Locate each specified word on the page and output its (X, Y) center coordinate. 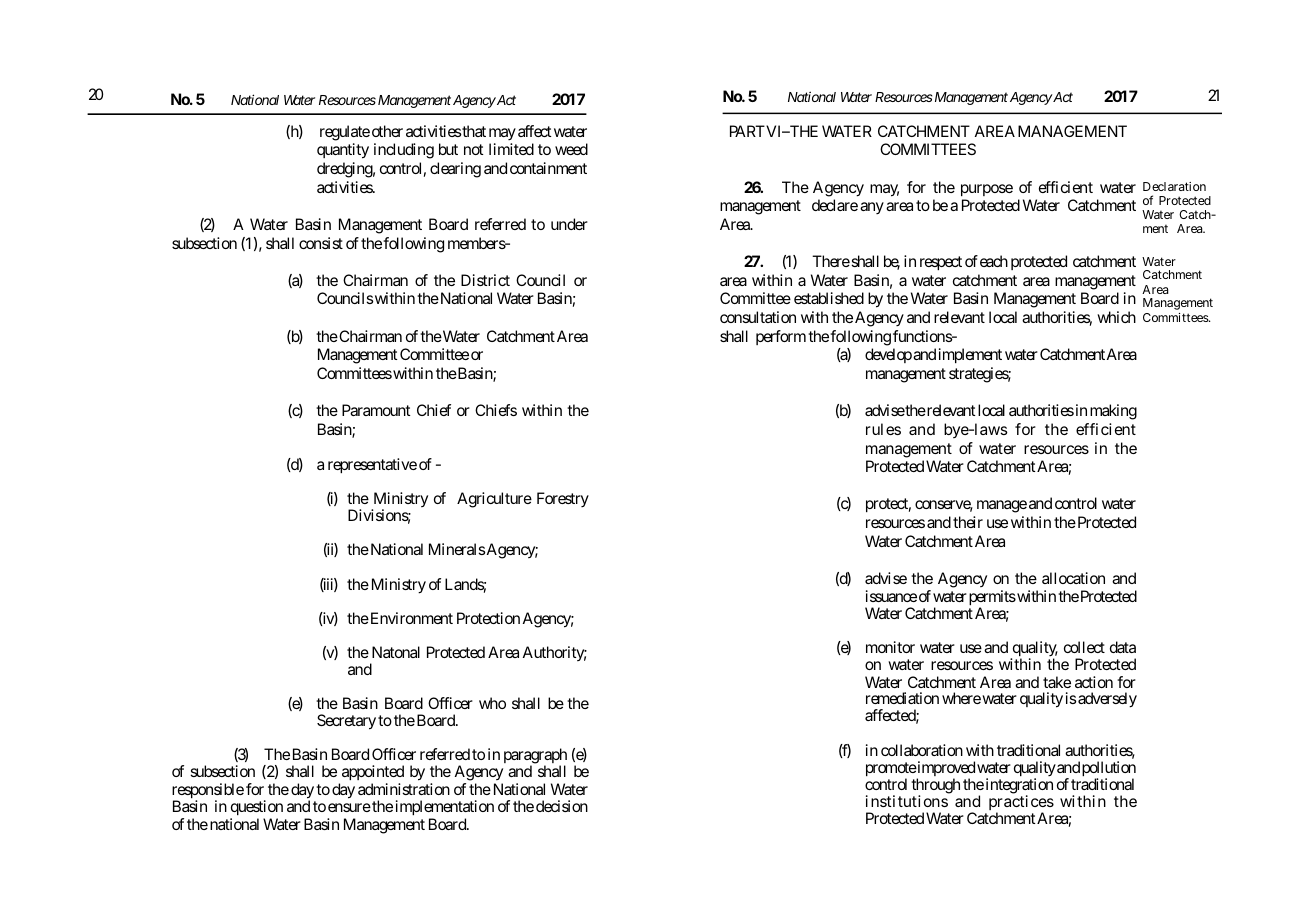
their (968, 522)
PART (747, 131)
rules (883, 429)
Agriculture (494, 500)
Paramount (376, 410)
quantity (343, 151)
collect (1084, 647)
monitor (890, 647)
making (1113, 412)
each (994, 261)
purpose (987, 190)
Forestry (563, 499)
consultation (758, 317)
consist (321, 243)
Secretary (346, 722)
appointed (373, 774)
